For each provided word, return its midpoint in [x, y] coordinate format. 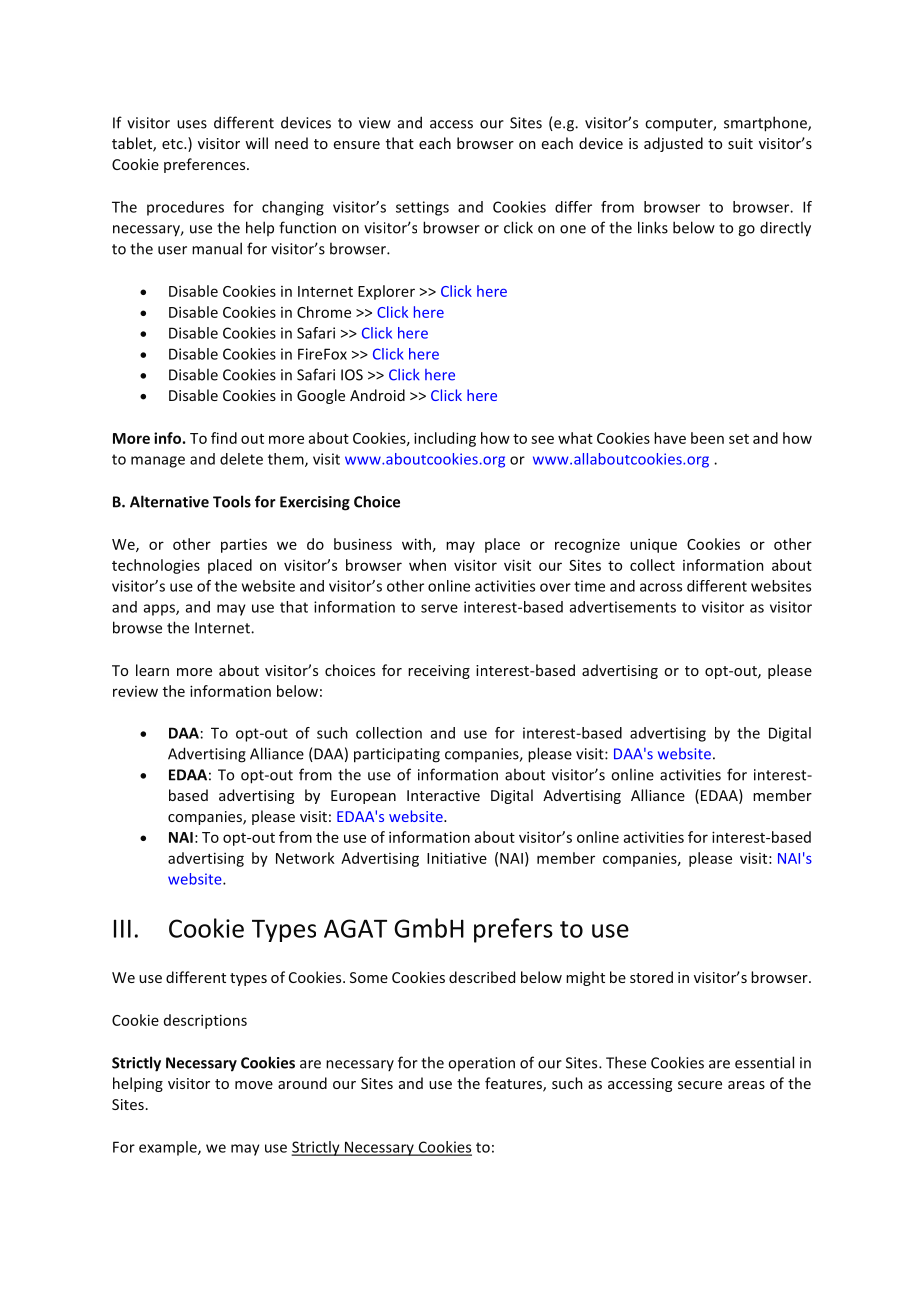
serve [439, 608]
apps [160, 610]
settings [422, 208]
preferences [206, 165]
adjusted [673, 144]
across [661, 587]
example [169, 1148]
